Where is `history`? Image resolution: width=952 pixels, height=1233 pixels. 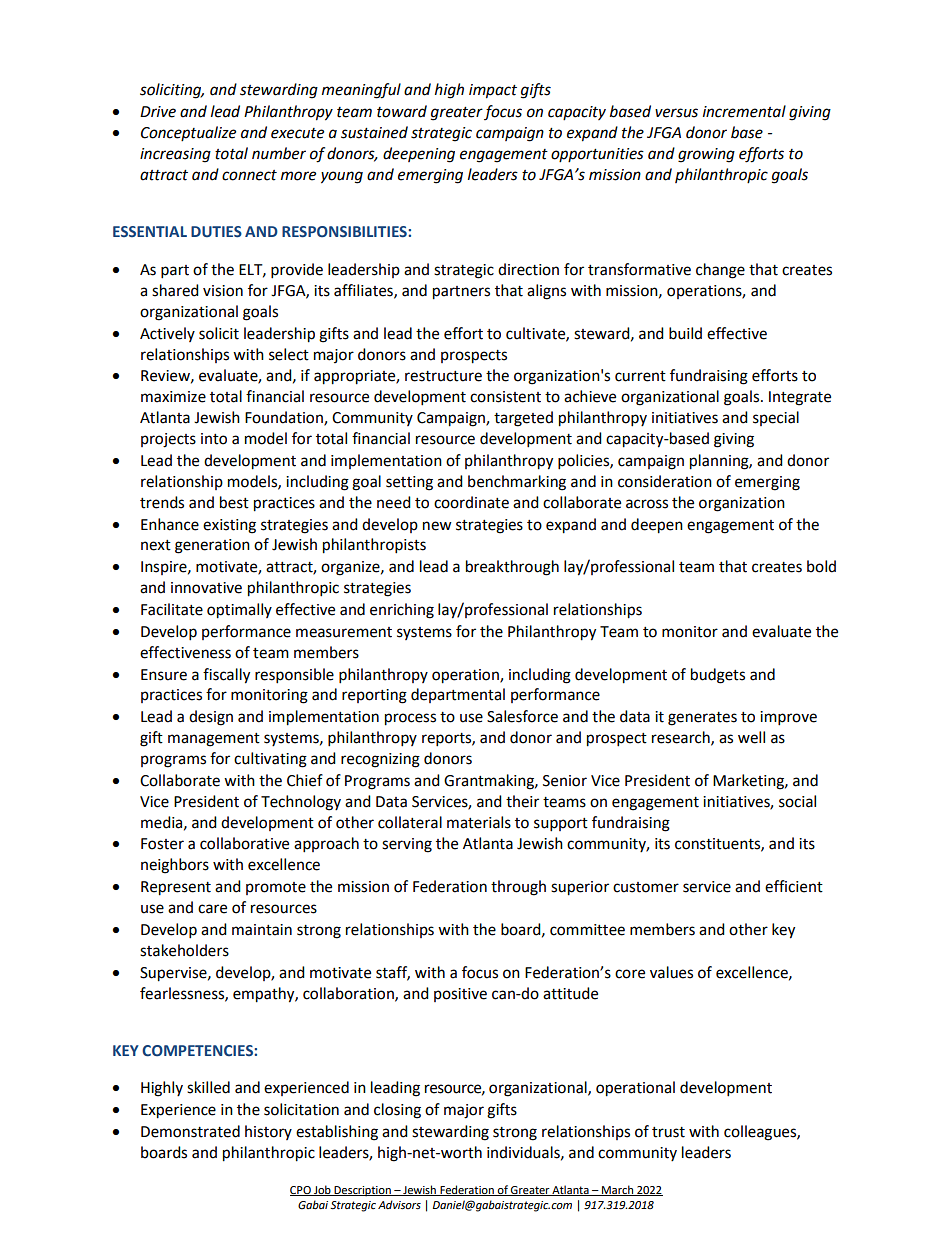 history is located at coordinates (268, 1132).
